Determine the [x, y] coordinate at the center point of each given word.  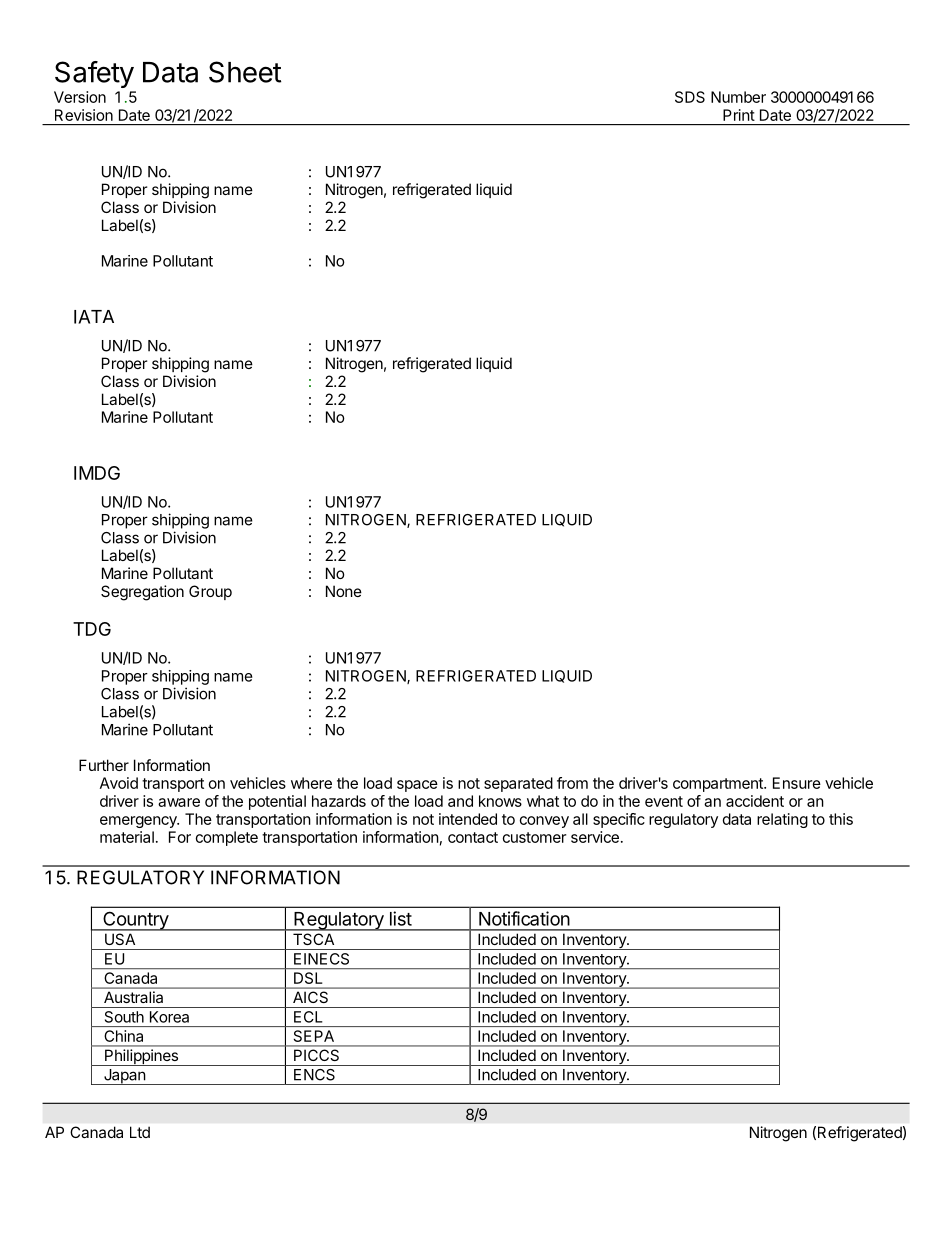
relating [782, 820]
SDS [690, 97]
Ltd [140, 1132]
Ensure [797, 783]
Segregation [142, 593]
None [344, 591]
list [401, 918]
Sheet [245, 72]
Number [738, 97]
